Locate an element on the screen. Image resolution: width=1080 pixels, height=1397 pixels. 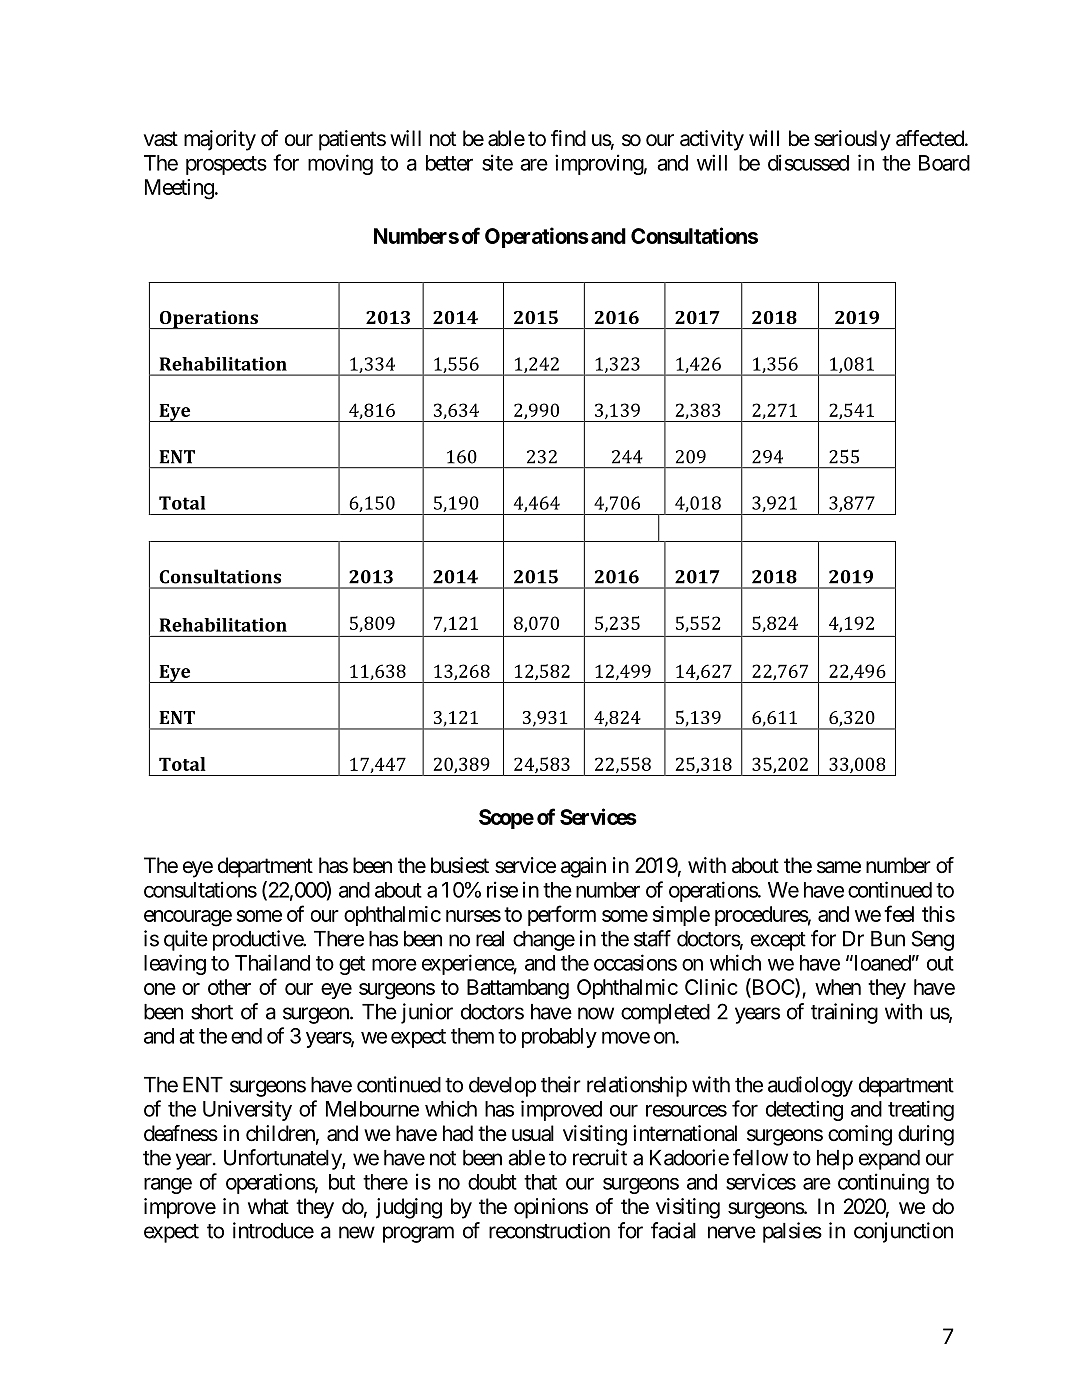
Bun is located at coordinates (888, 939).
